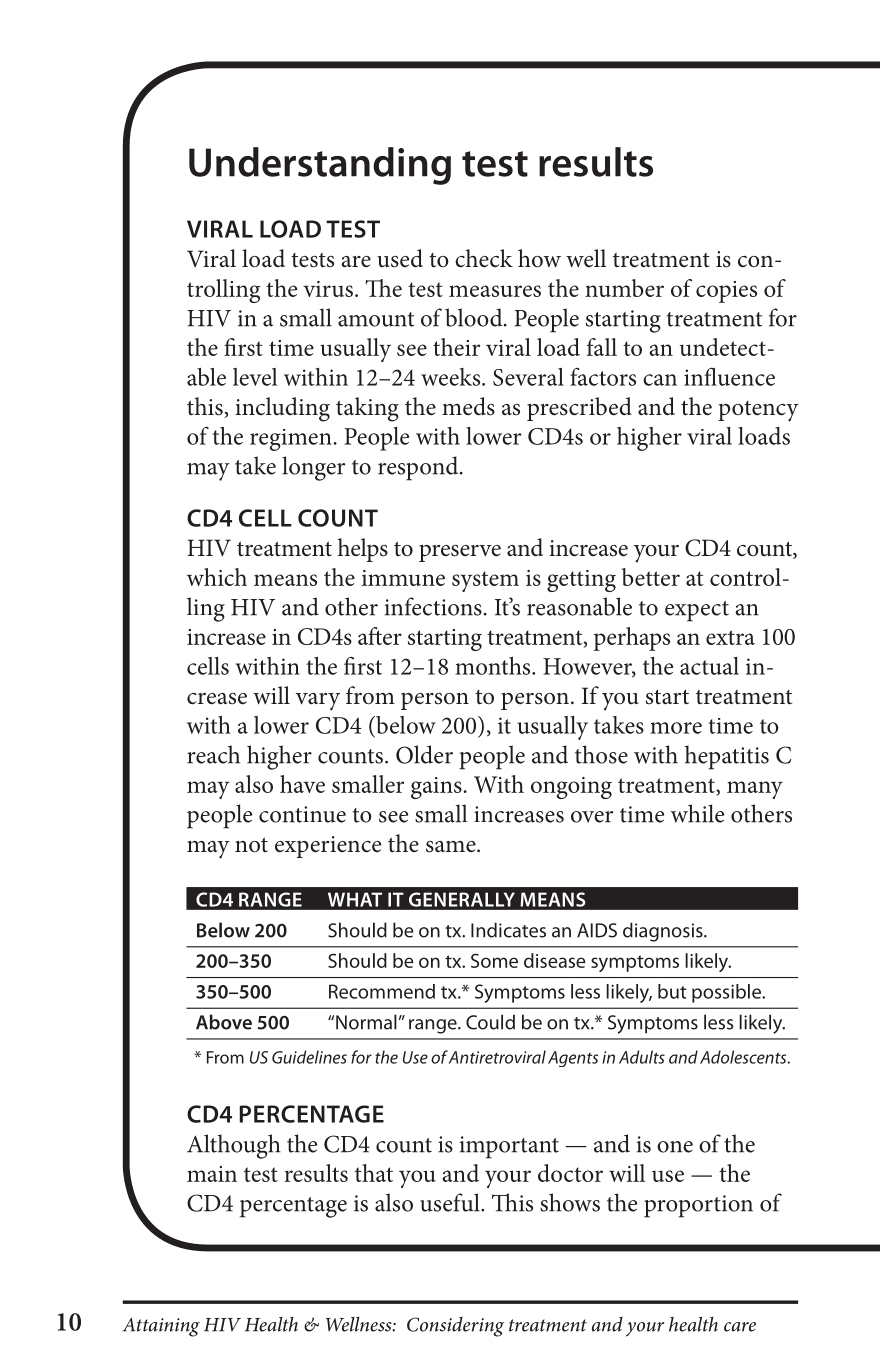 This document has width=880, height=1372. I want to click on more, so click(676, 728).
